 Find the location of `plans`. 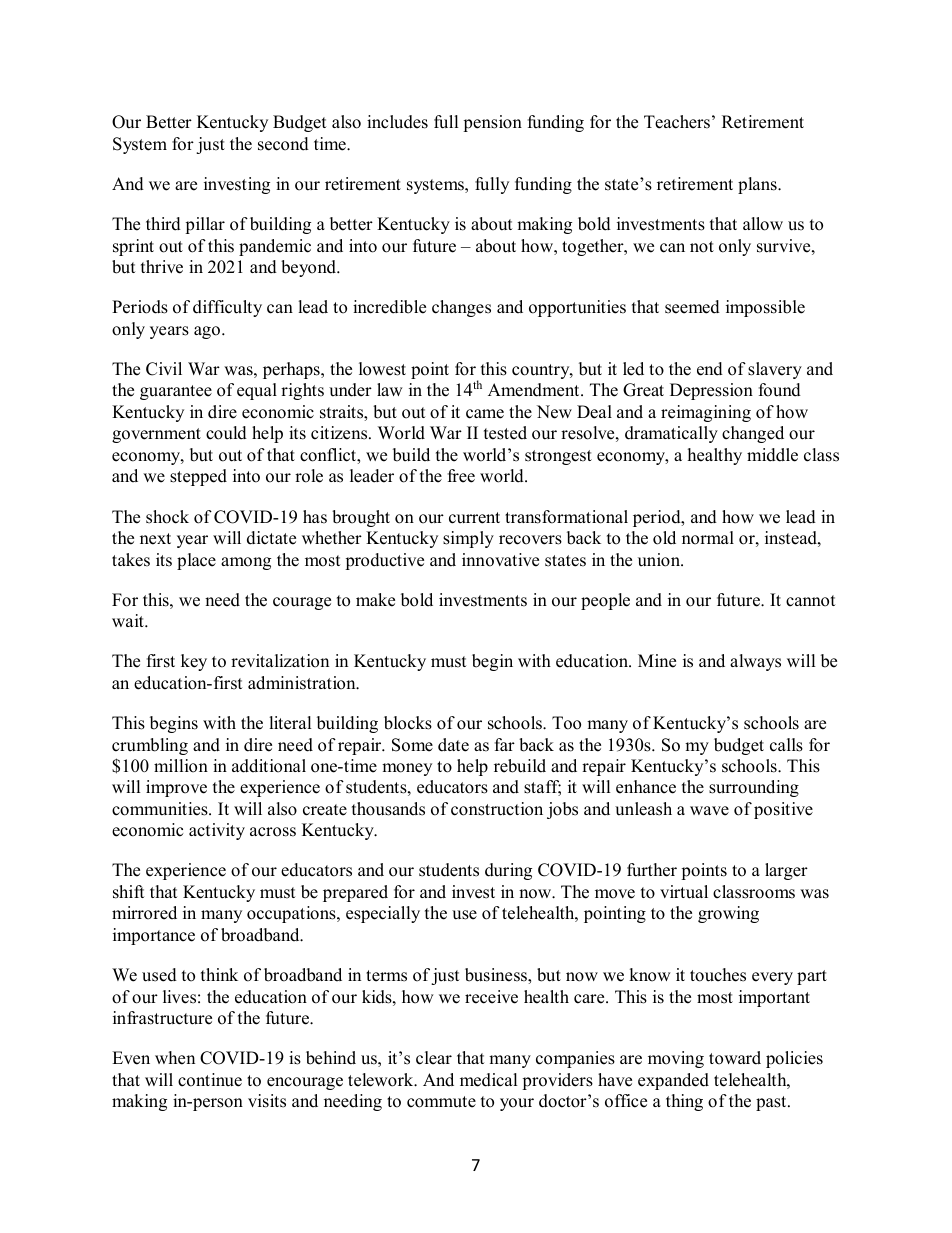

plans is located at coordinates (758, 185).
